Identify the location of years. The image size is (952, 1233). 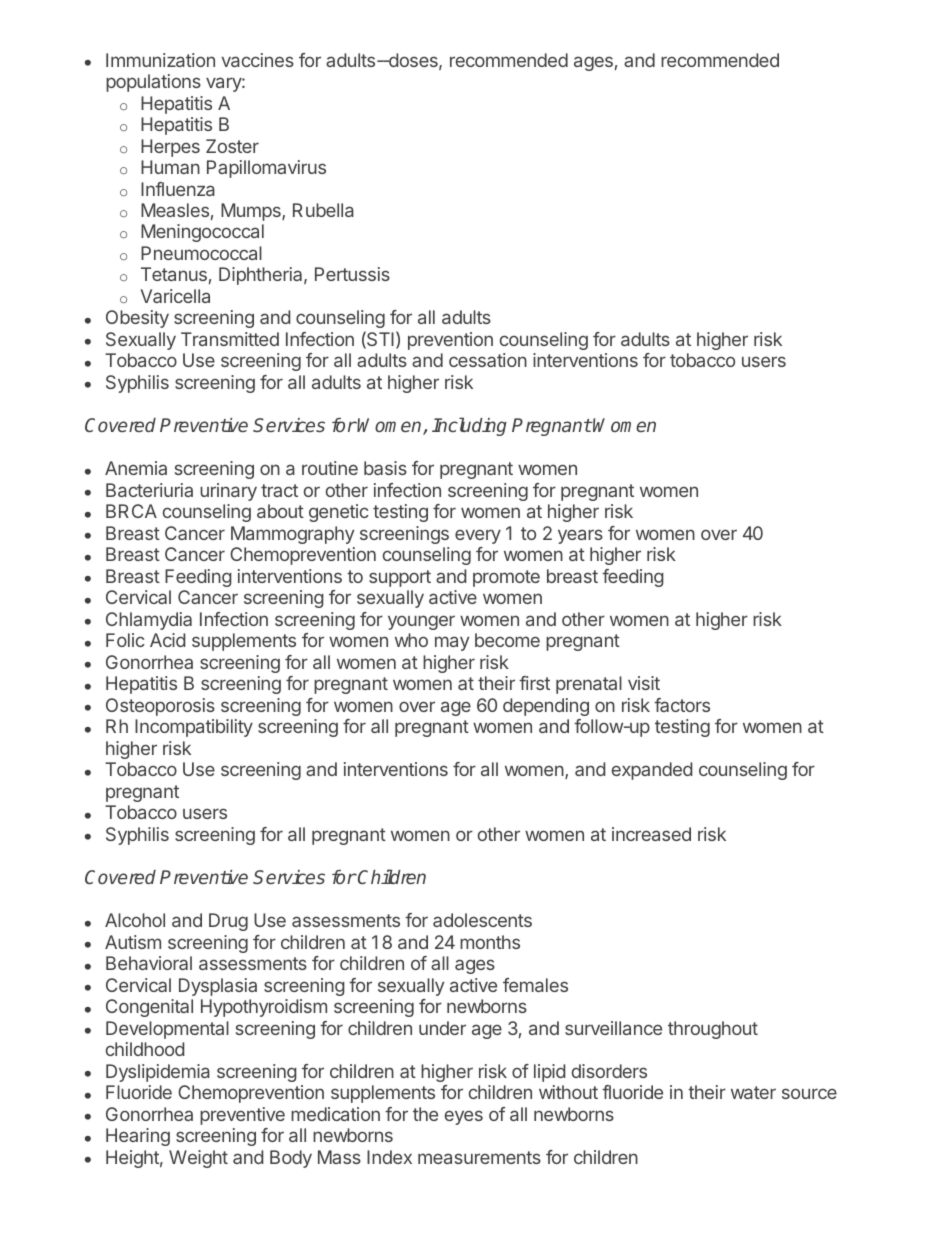
(580, 536).
